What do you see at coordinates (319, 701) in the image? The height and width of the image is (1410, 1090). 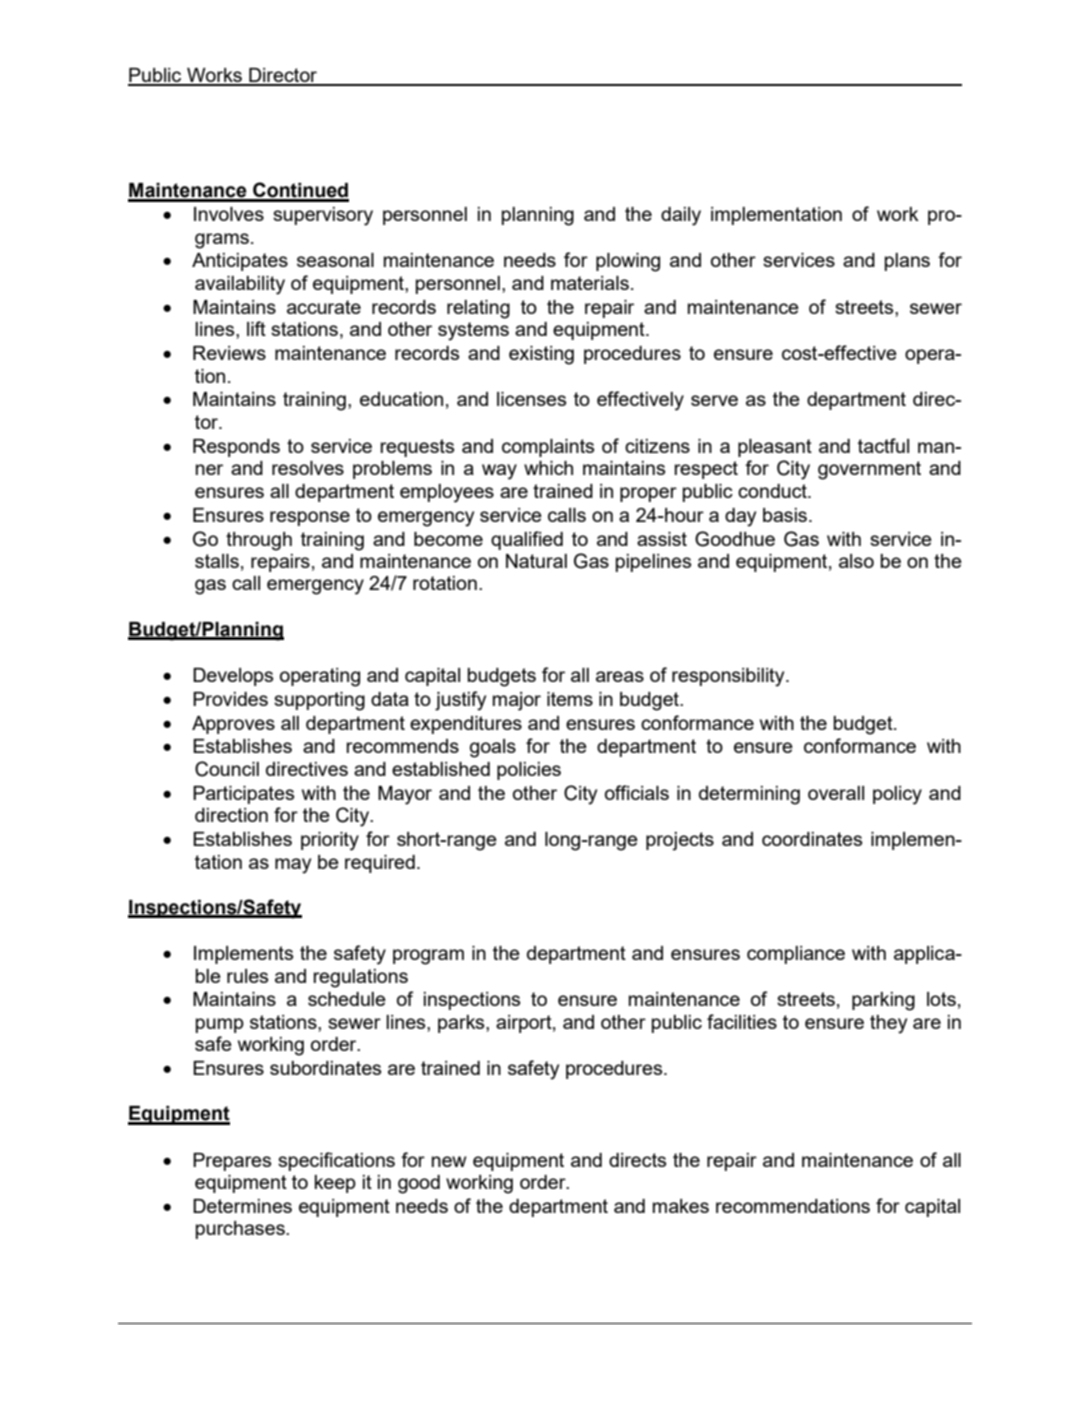 I see `supporting` at bounding box center [319, 701].
